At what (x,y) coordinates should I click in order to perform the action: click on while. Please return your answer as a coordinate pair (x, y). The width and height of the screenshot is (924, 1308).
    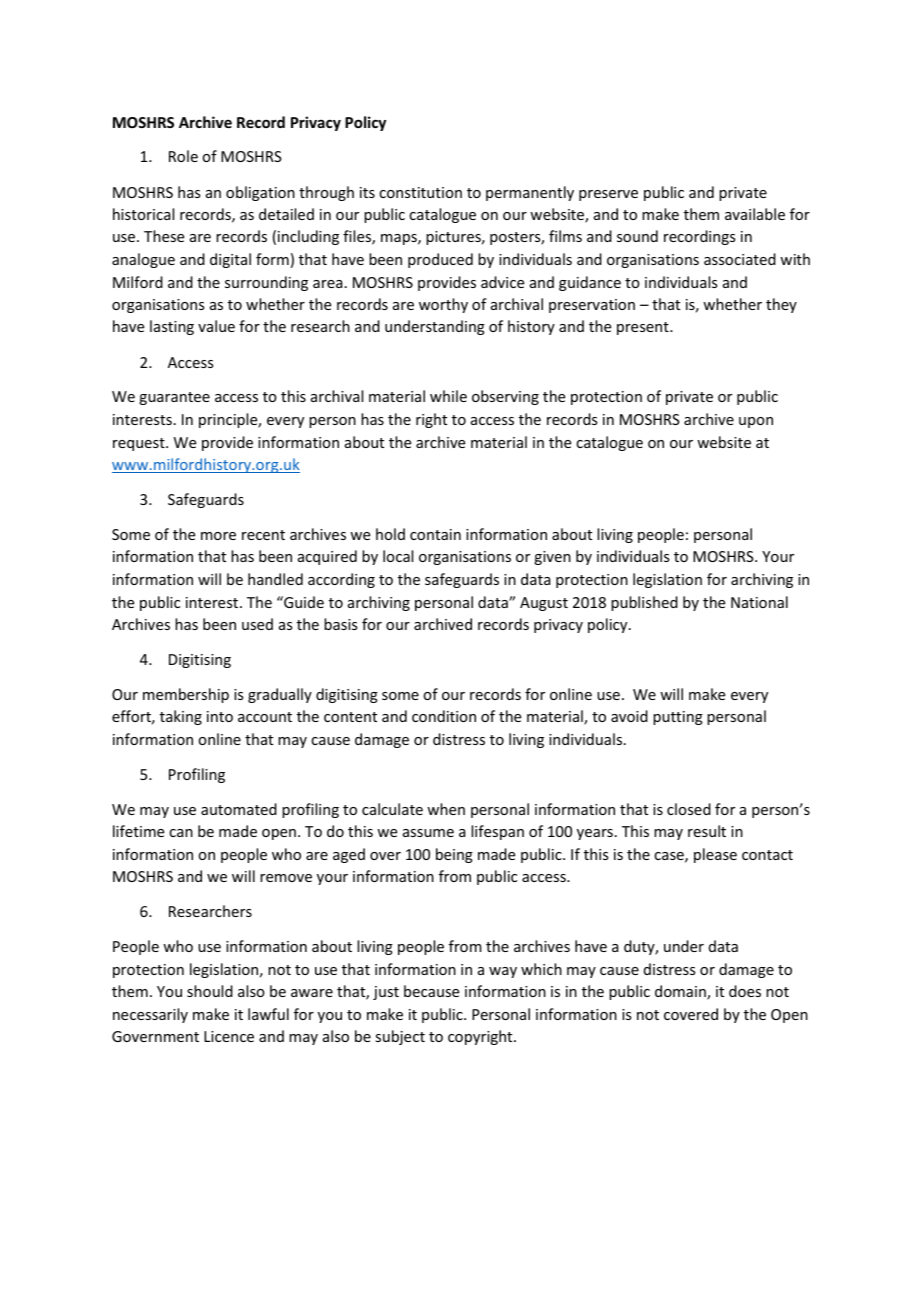
    Looking at the image, I should click on (448, 396).
